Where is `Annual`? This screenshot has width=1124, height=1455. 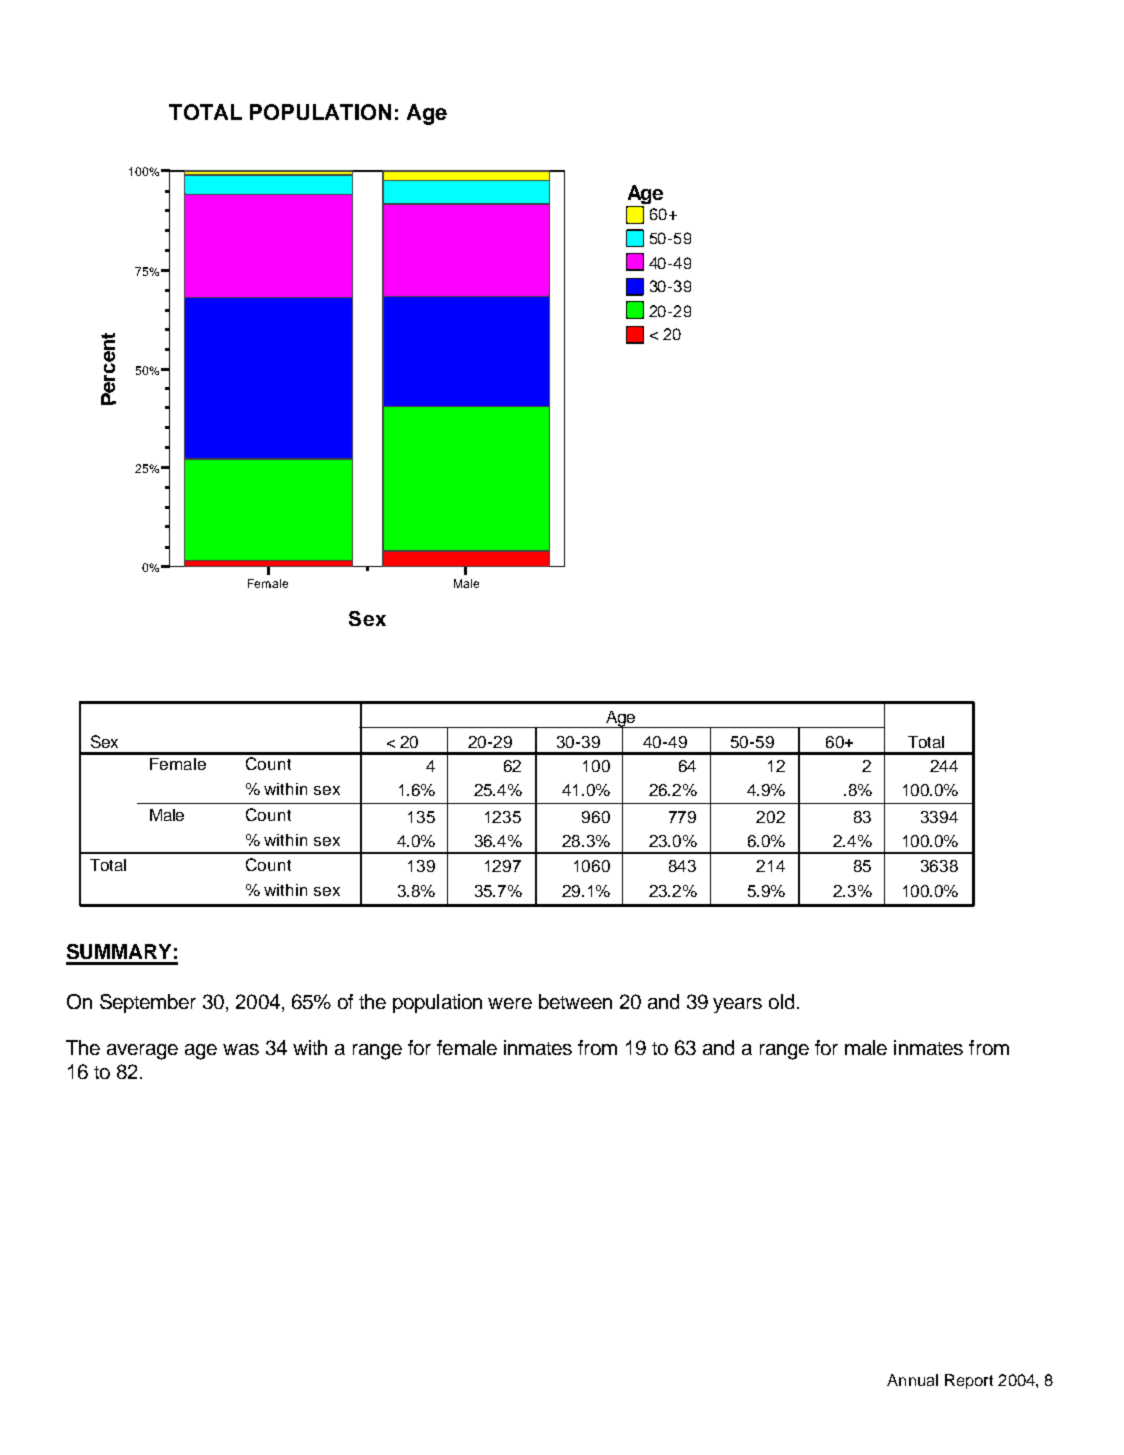
Annual is located at coordinates (912, 1380).
